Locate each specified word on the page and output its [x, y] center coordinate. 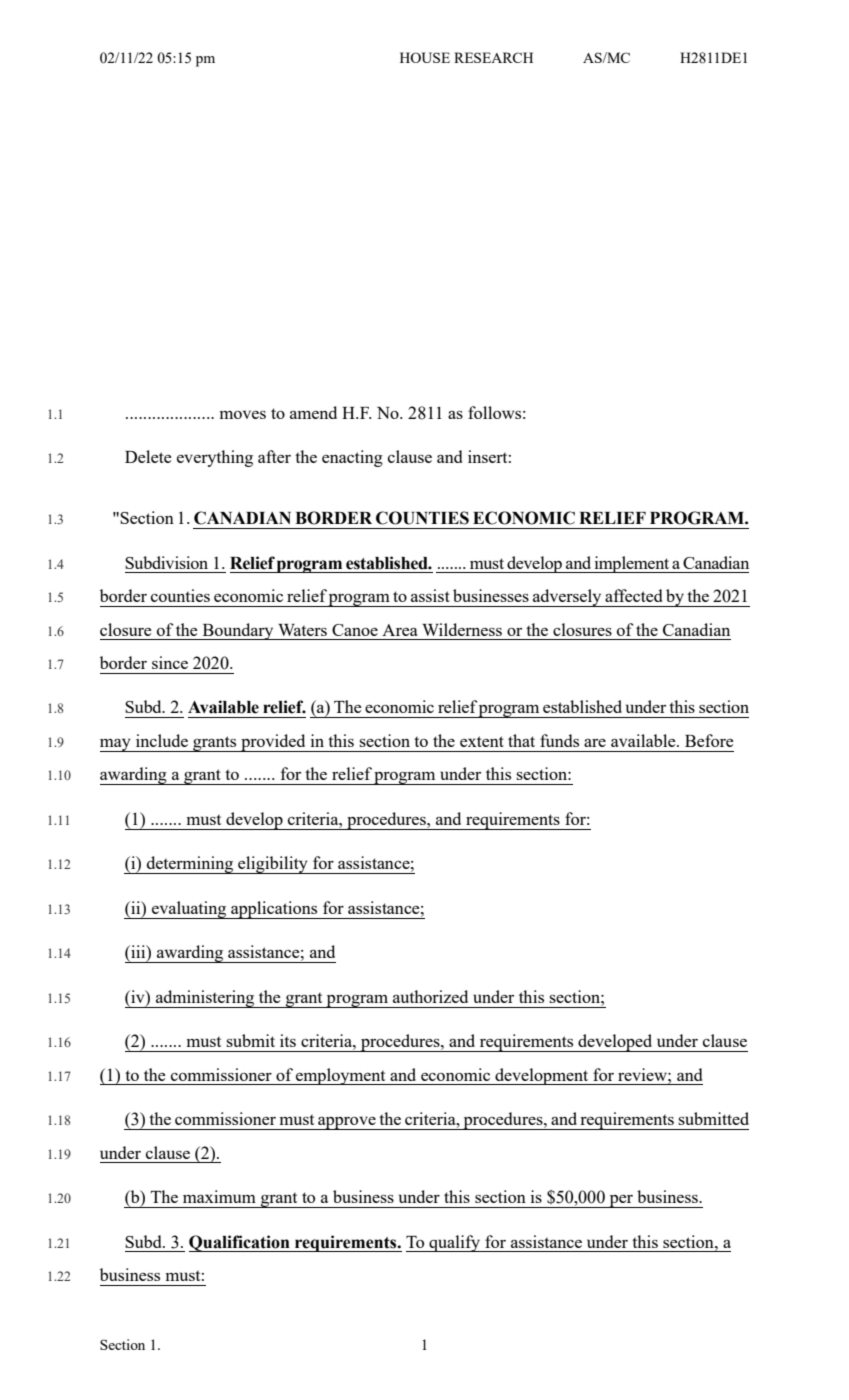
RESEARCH [493, 57]
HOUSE [425, 57]
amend [313, 412]
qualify [455, 1243]
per [621, 1201]
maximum [219, 1196]
